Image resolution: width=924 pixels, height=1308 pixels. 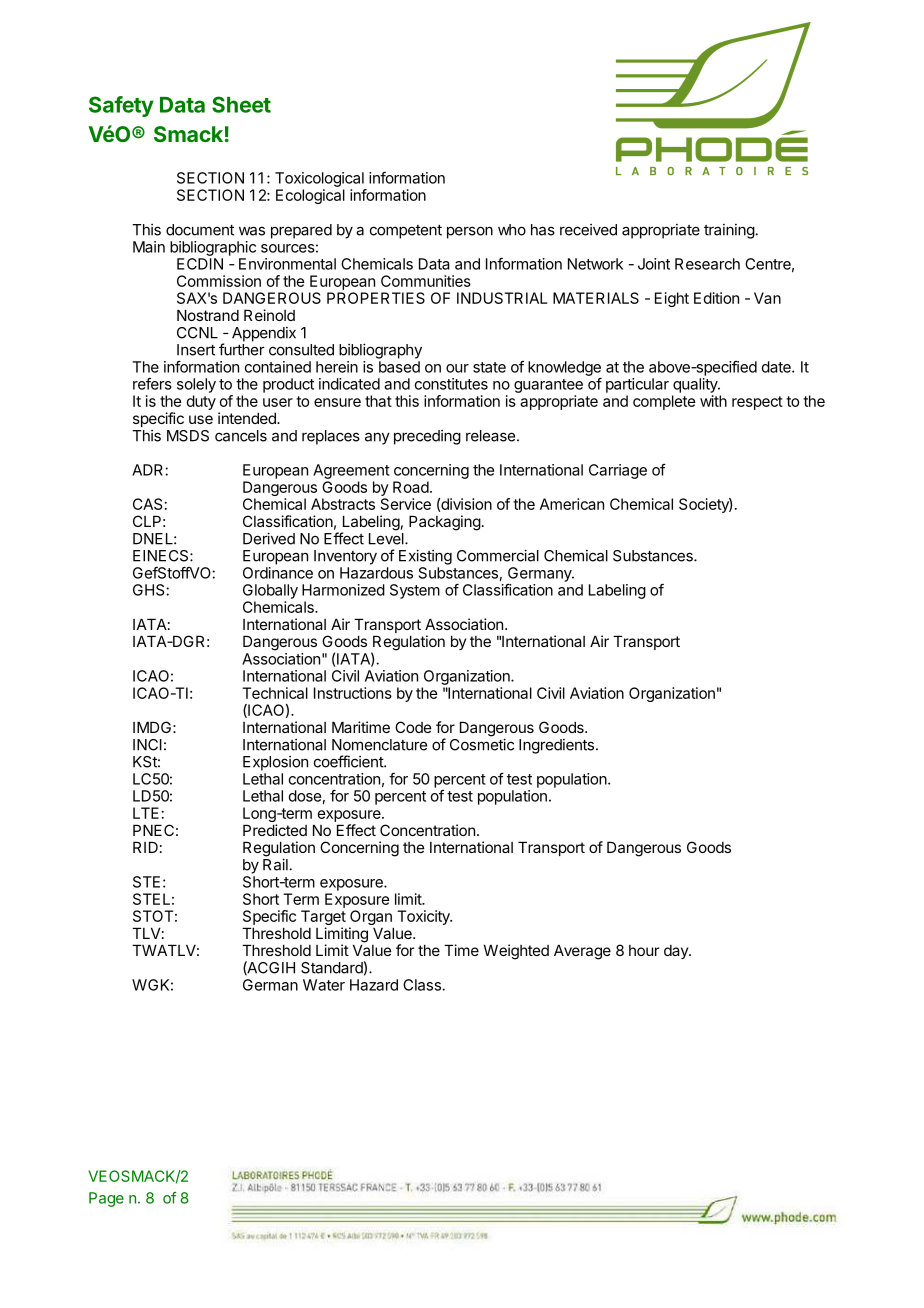 I want to click on GHS, so click(x=150, y=590).
